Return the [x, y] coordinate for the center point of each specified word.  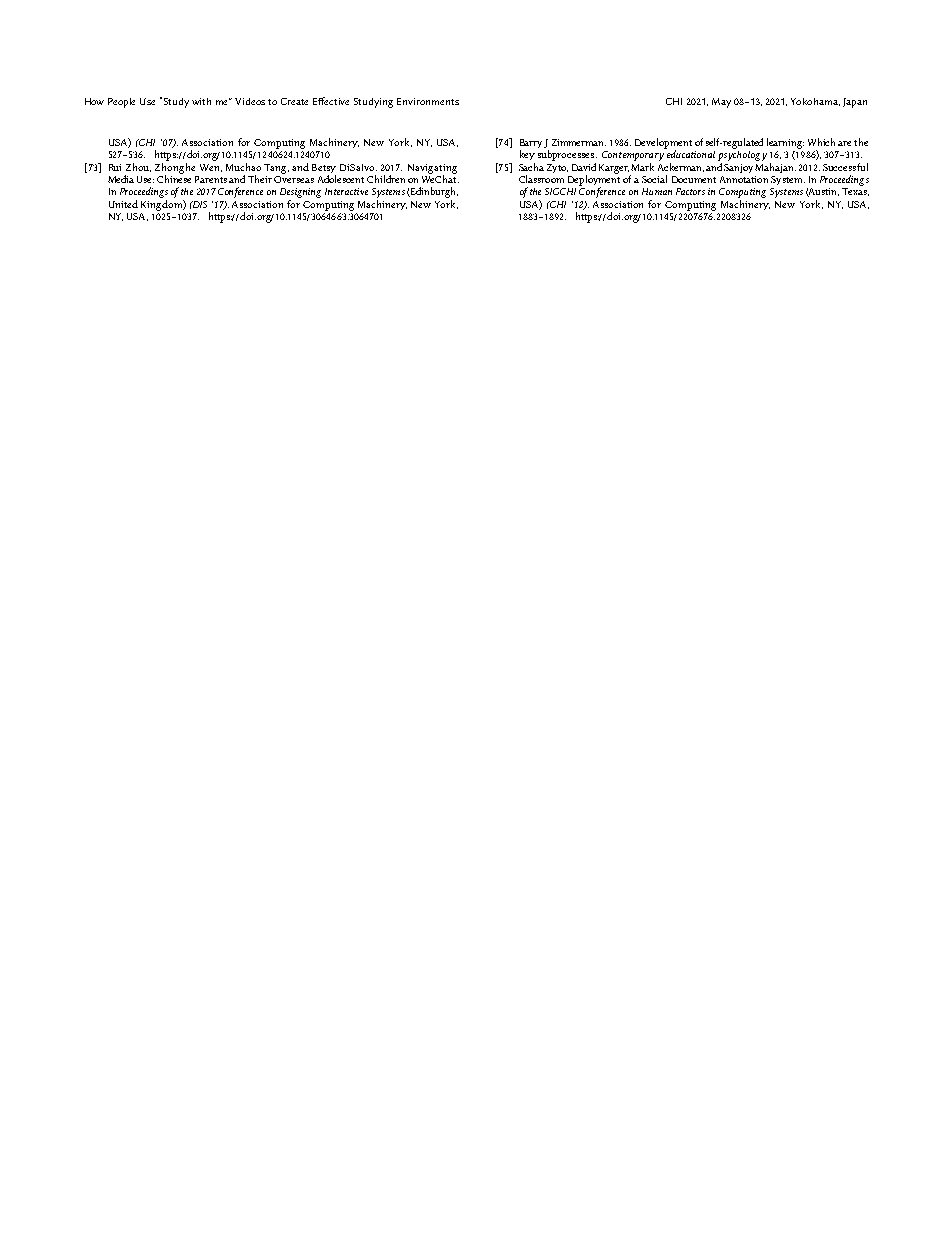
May [721, 103]
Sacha [531, 167]
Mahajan [775, 168]
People [121, 103]
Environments [428, 101]
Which [821, 142]
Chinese [174, 178]
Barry [531, 145]
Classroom [541, 179]
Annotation [744, 179]
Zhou [138, 167]
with [201, 101]
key [527, 155]
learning [785, 143]
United [123, 204]
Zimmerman [579, 142]
